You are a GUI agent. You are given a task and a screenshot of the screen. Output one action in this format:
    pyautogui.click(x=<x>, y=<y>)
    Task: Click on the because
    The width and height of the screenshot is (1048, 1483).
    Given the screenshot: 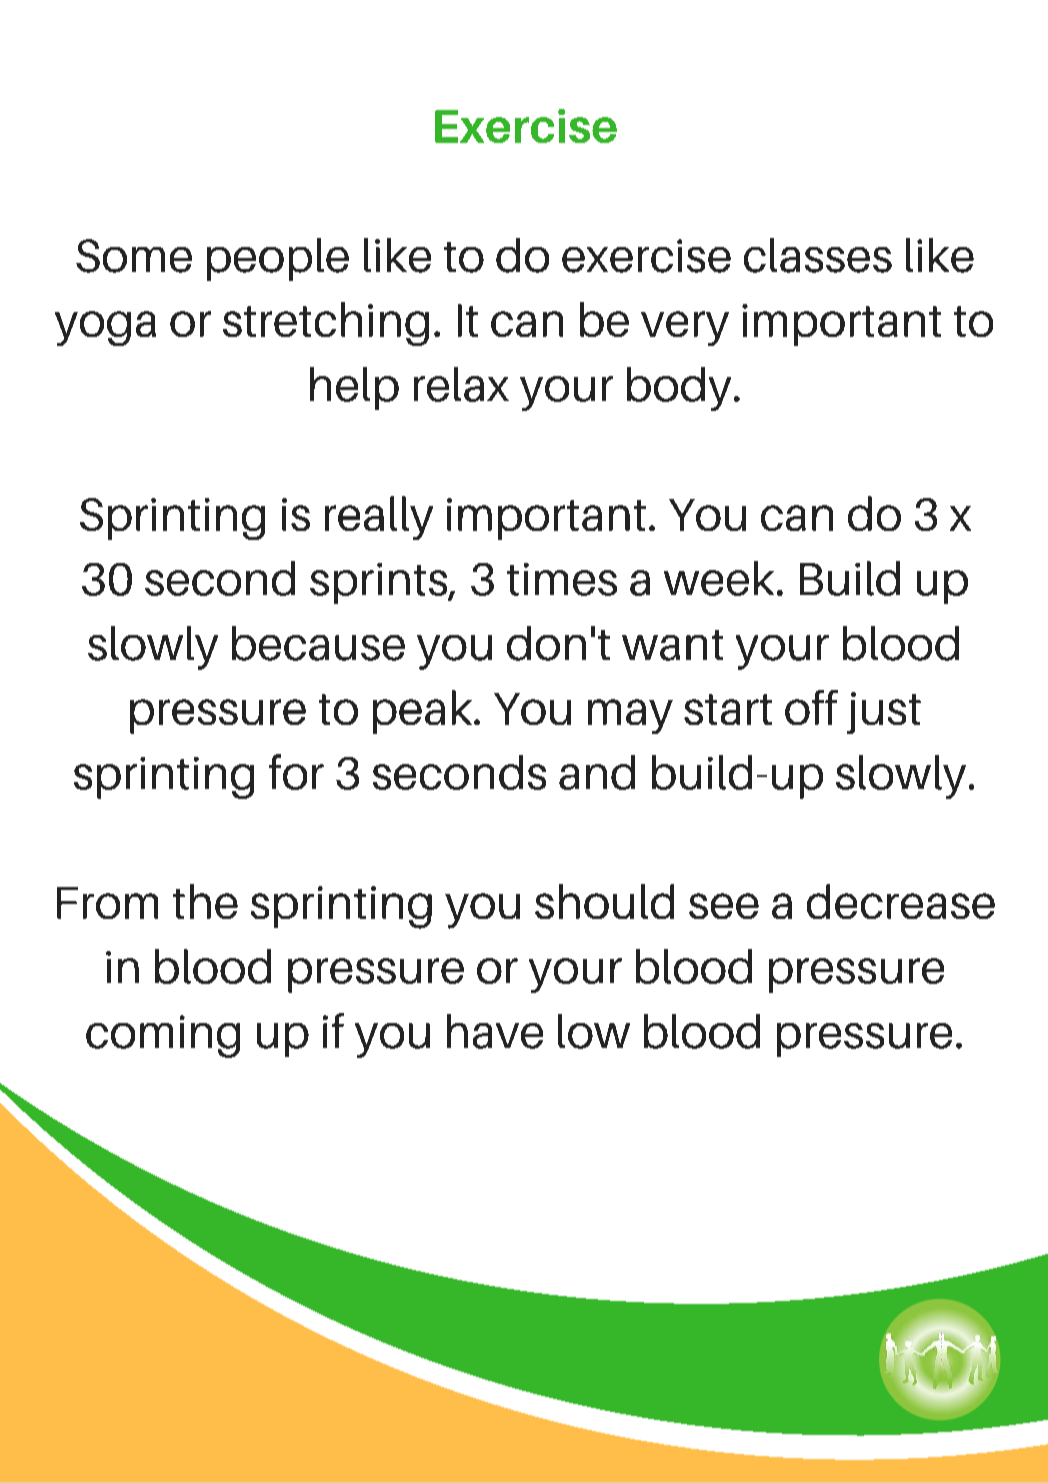 What is the action you would take?
    pyautogui.click(x=318, y=643)
